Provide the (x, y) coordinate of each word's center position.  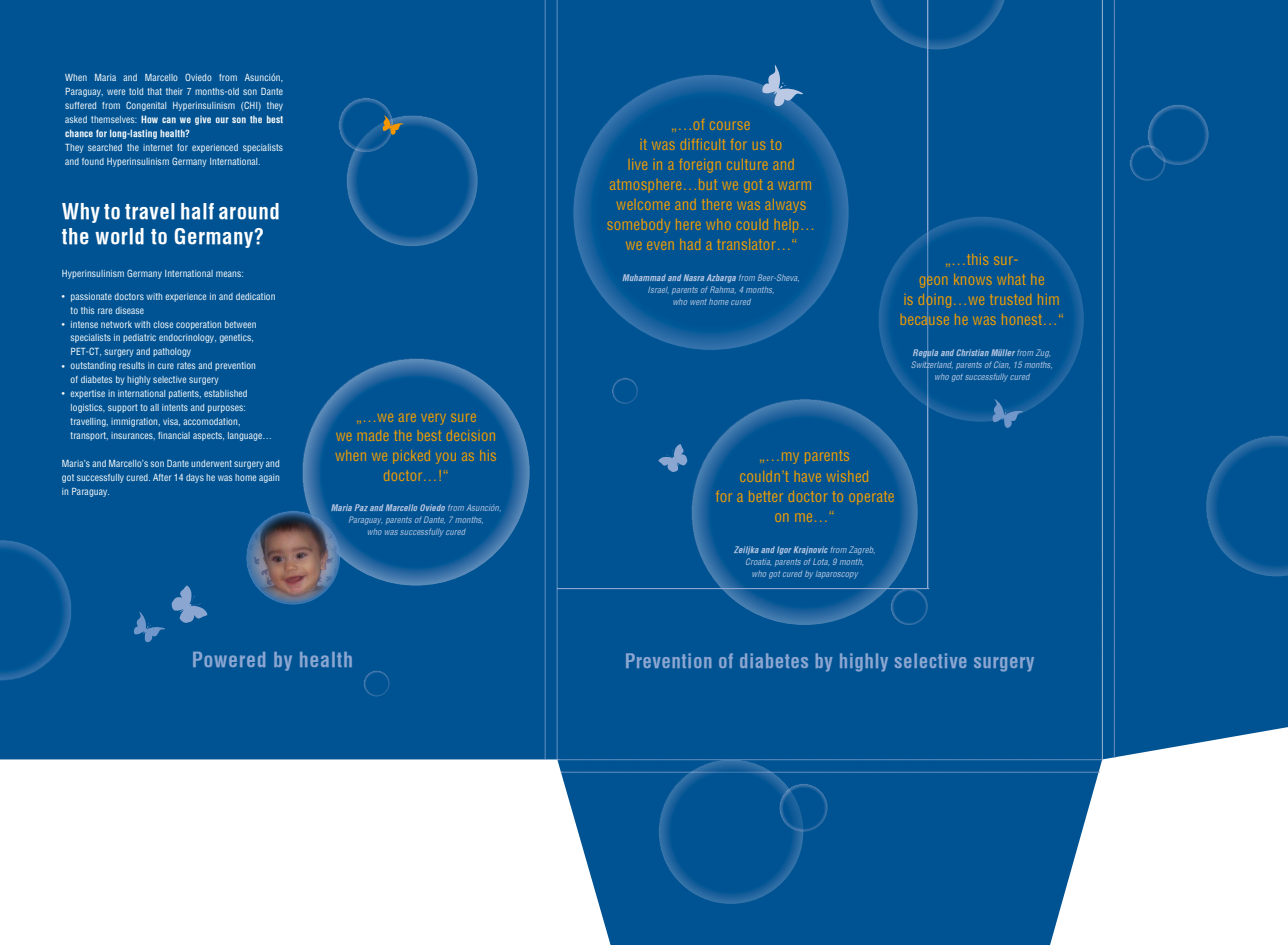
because (925, 319)
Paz (361, 507)
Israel (658, 290)
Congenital (146, 106)
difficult (703, 144)
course (729, 126)
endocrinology (187, 338)
